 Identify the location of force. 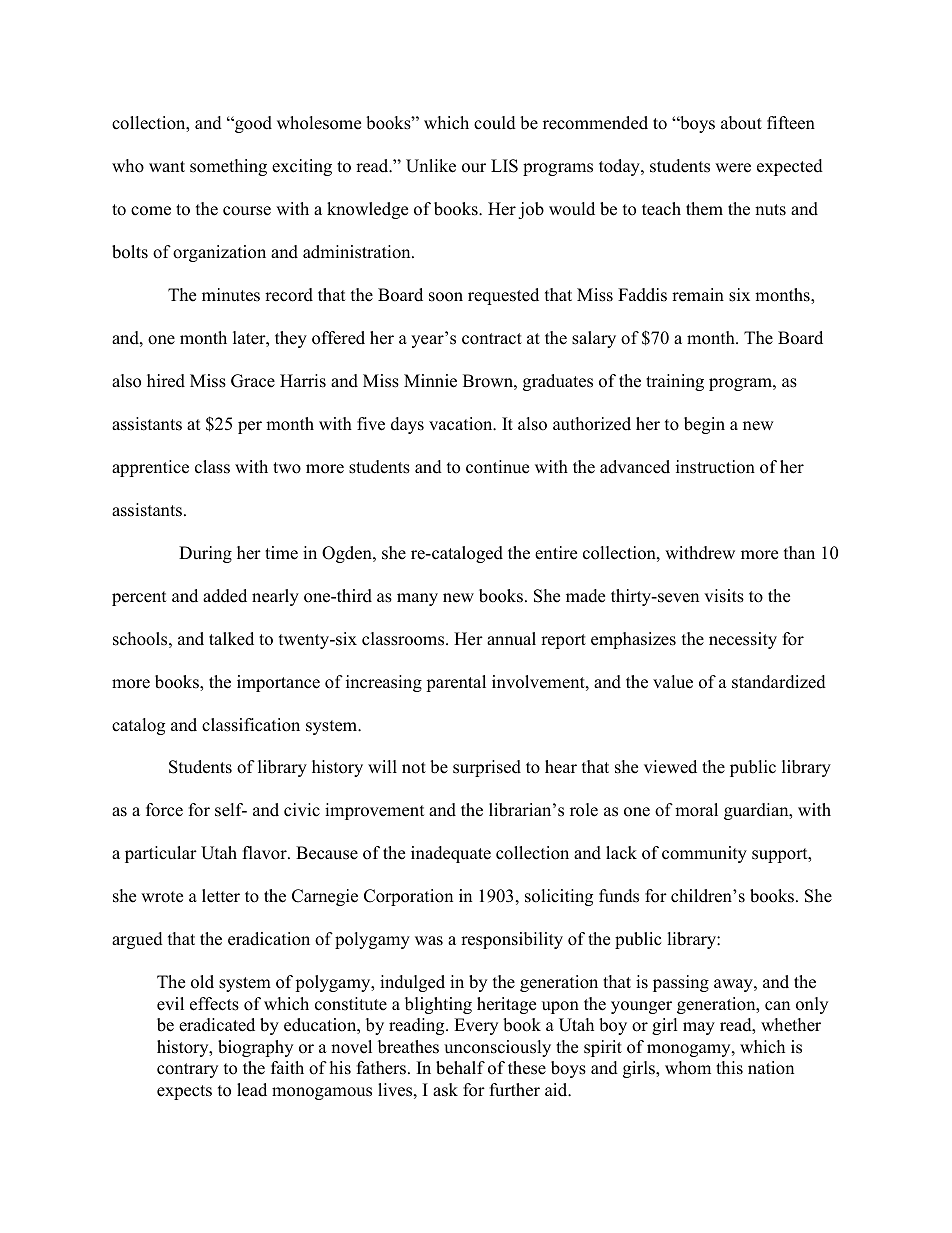
(164, 810).
